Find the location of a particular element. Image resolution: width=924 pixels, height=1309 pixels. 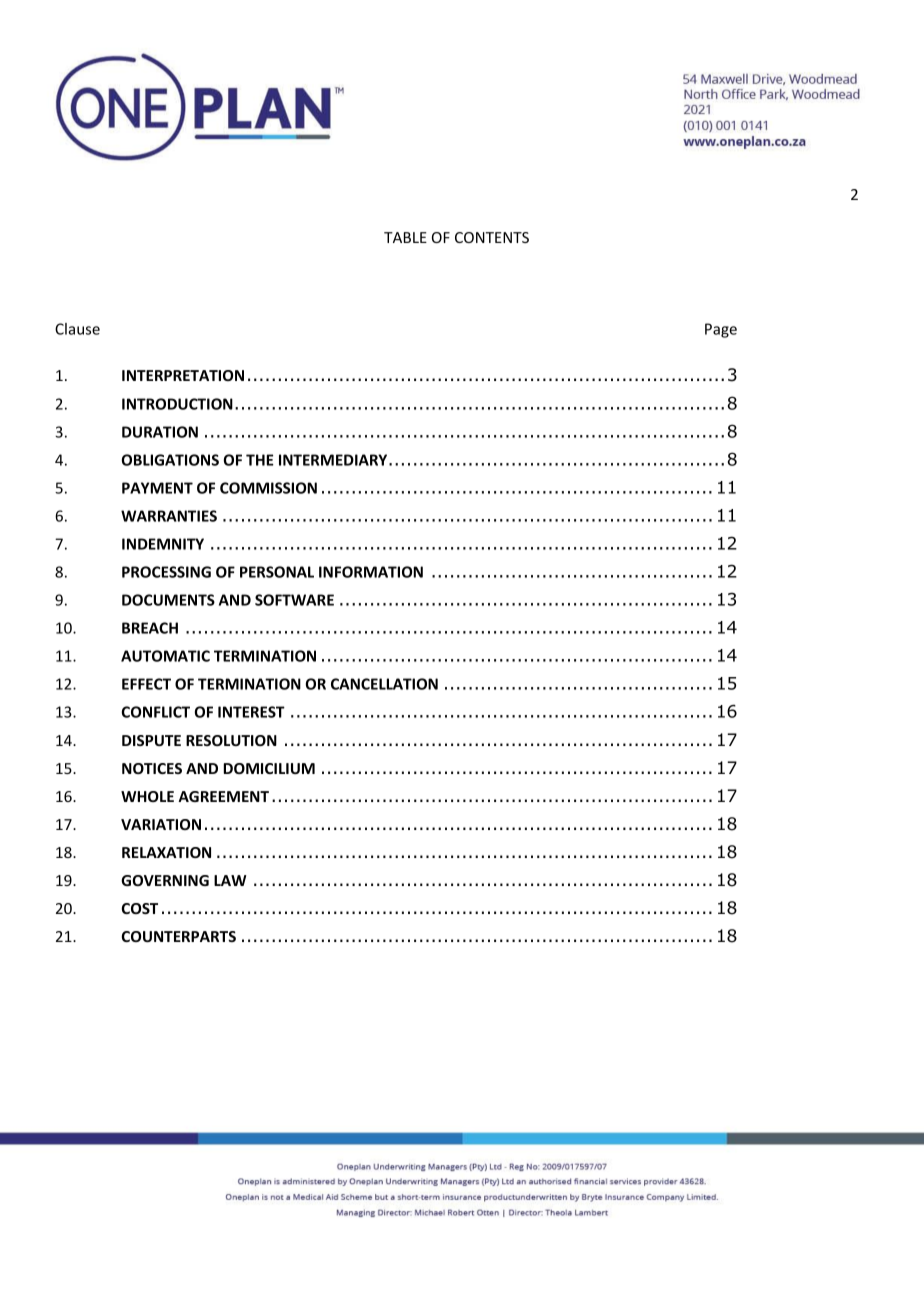

Clause is located at coordinates (77, 329).
